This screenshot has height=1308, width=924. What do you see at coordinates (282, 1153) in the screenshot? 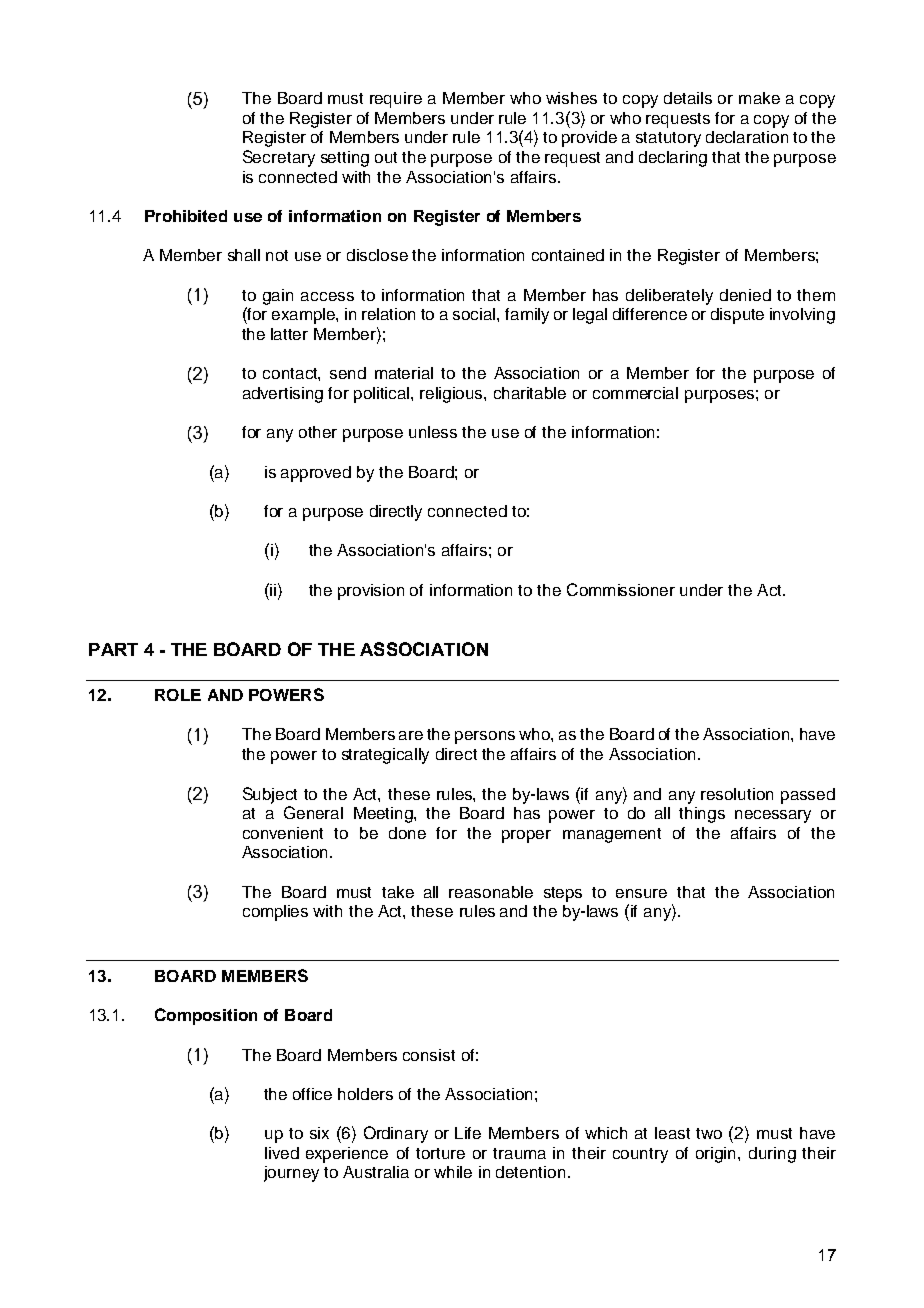
I see `lived` at bounding box center [282, 1153].
